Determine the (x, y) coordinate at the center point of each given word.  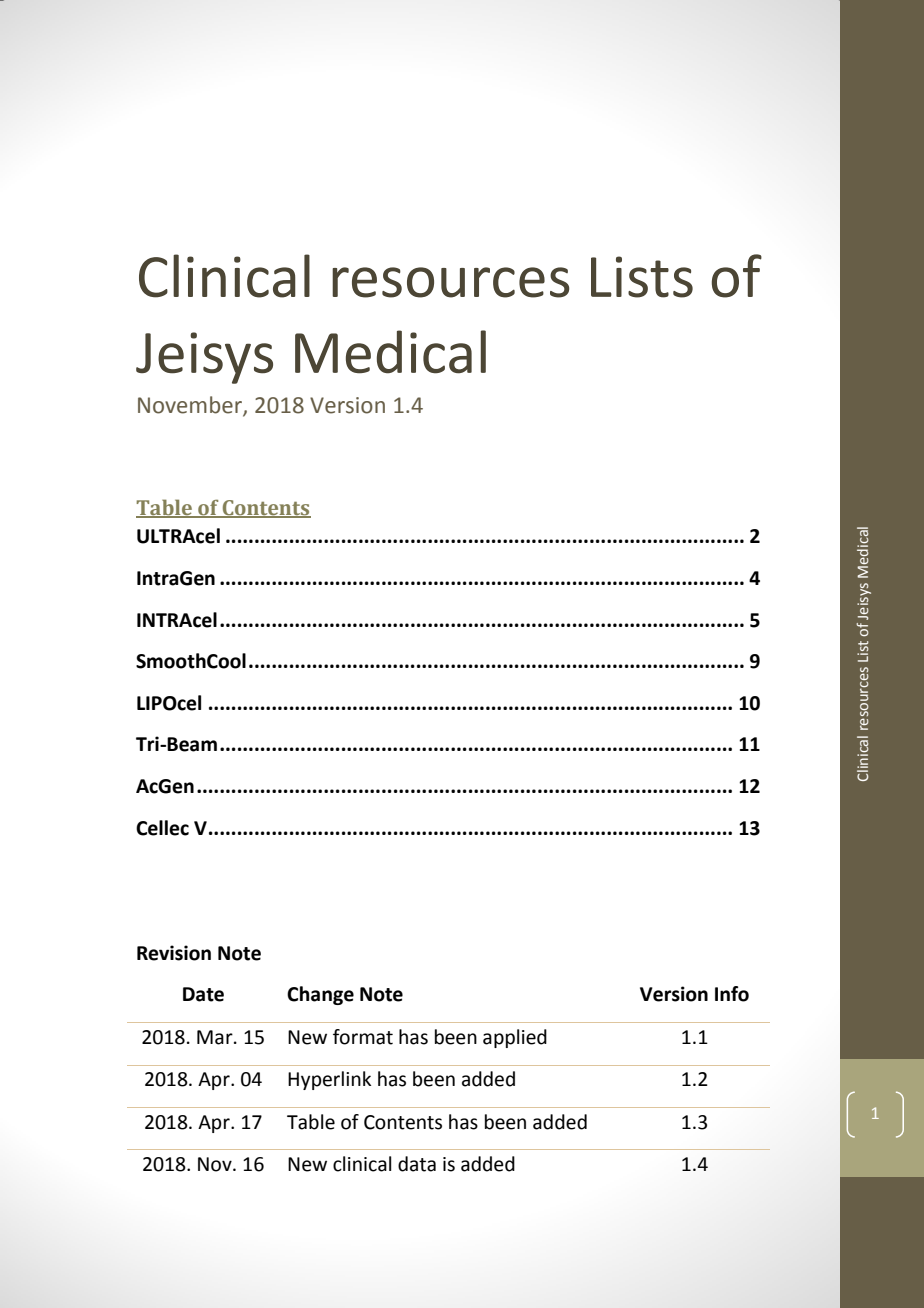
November (191, 406)
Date (203, 994)
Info (732, 994)
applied (515, 1038)
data (417, 1164)
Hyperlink (329, 1080)
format (363, 1037)
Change (320, 995)
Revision (174, 953)
